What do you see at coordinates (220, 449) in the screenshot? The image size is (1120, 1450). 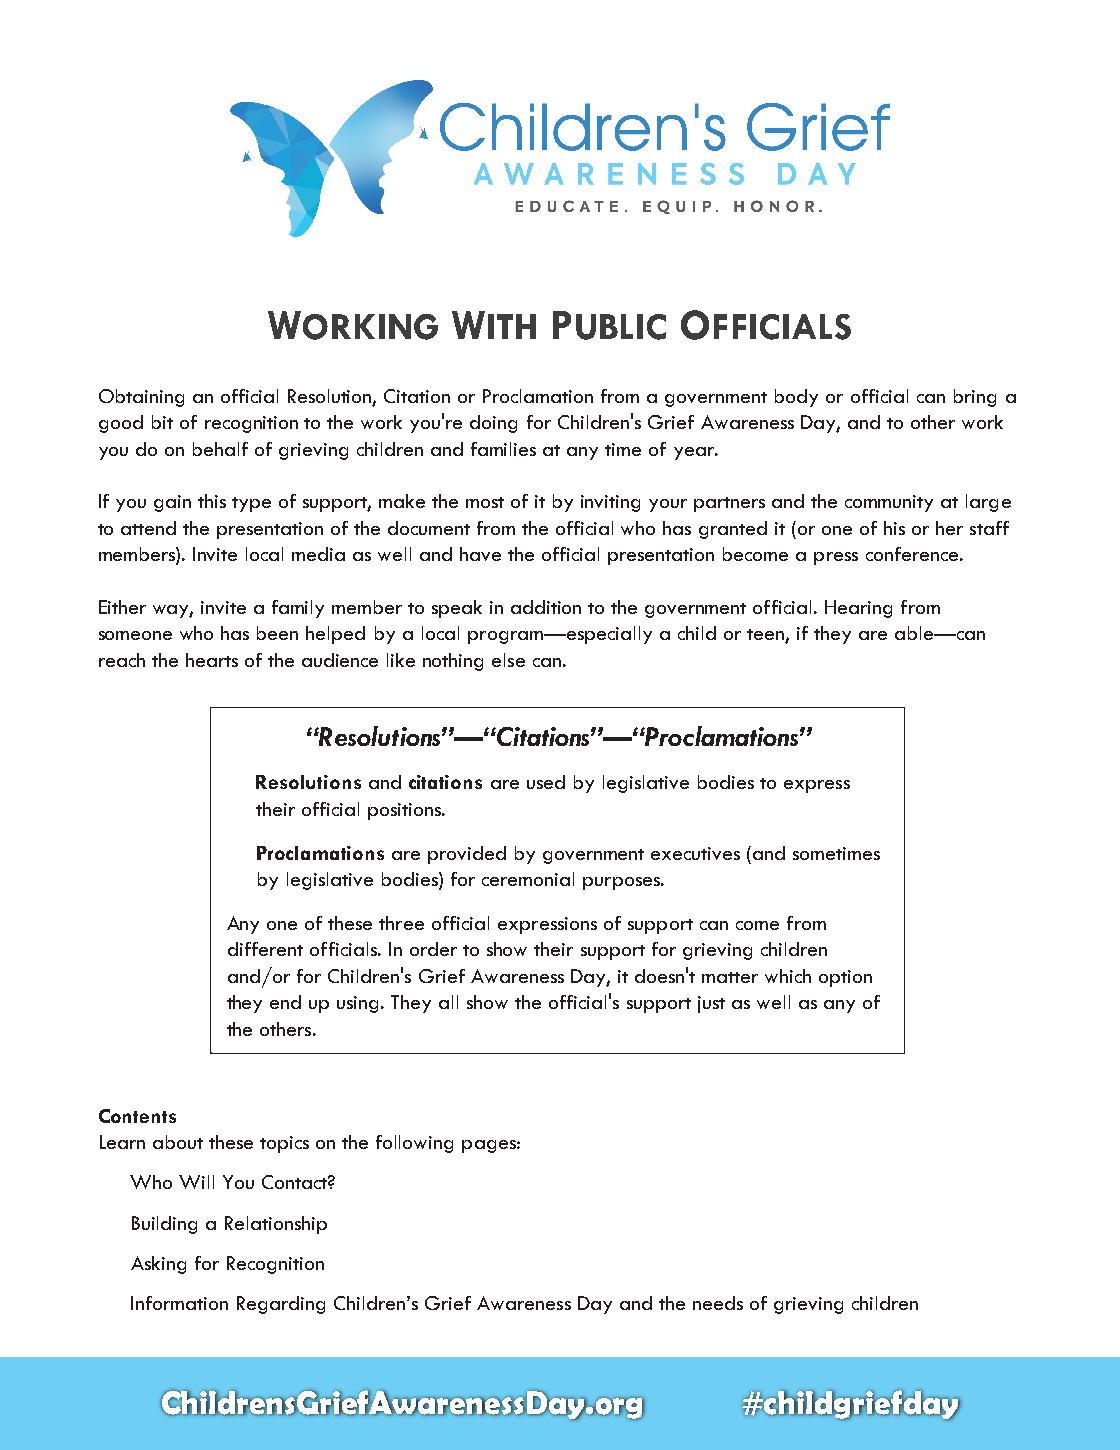 I see `behalf` at bounding box center [220, 449].
